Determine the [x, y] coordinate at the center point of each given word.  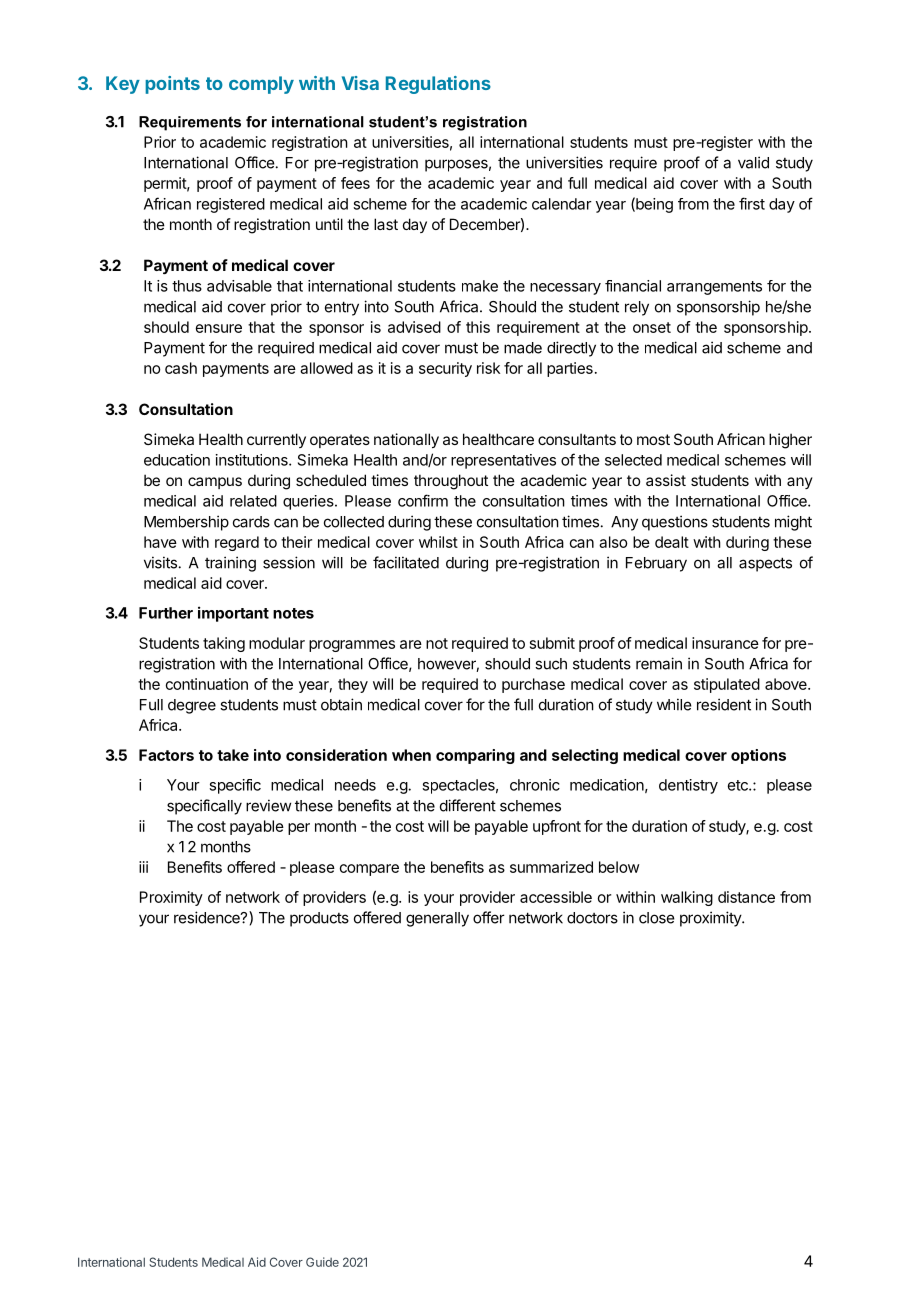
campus [215, 483]
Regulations [438, 85]
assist [666, 480]
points [172, 85]
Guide [322, 1262]
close [657, 918]
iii [143, 867]
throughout [451, 482]
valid [753, 162]
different [468, 805]
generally [437, 919]
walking [687, 898]
